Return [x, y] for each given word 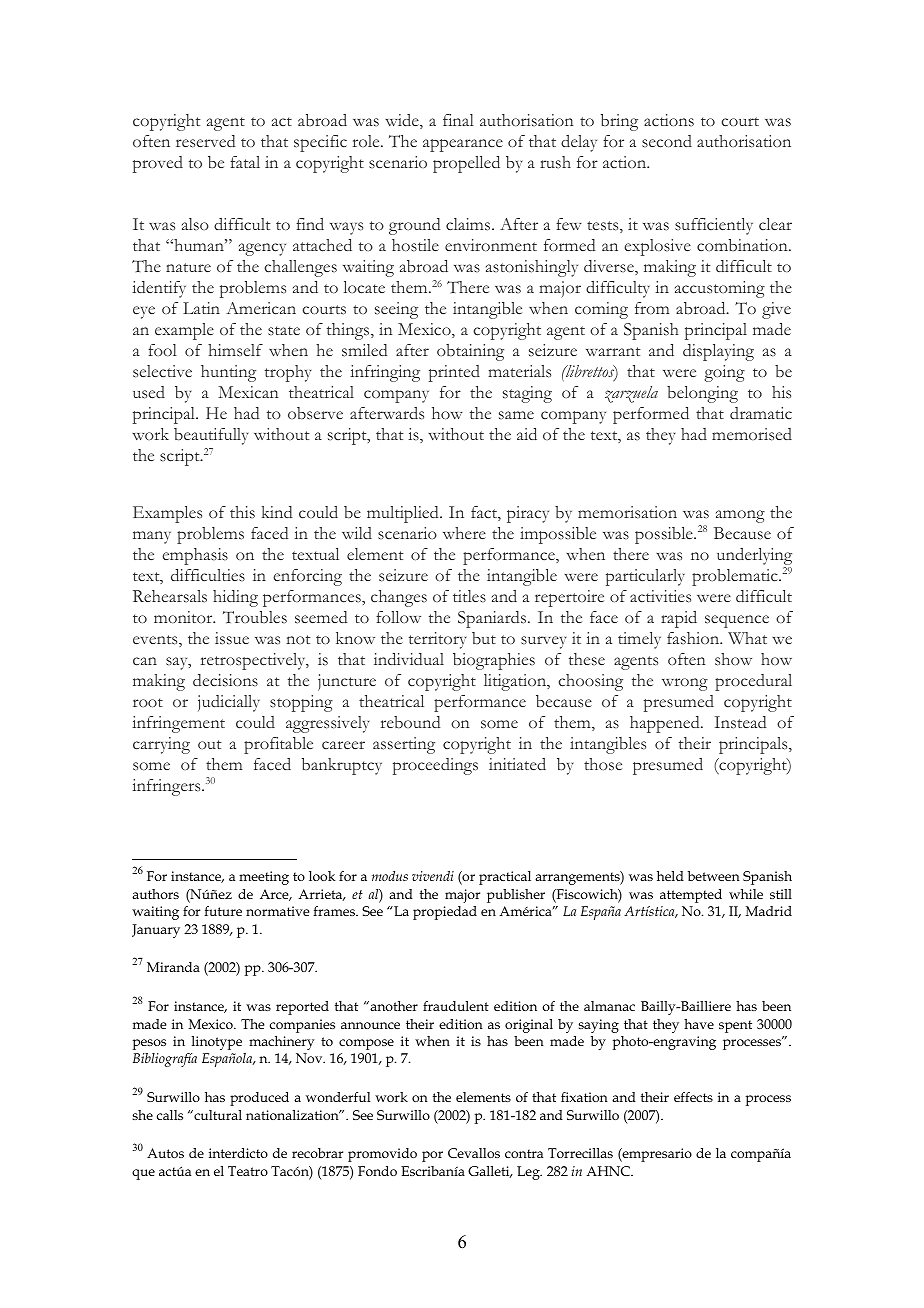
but [484, 638]
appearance [463, 145]
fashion [694, 638]
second [667, 141]
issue [232, 638]
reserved [205, 141]
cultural [217, 1115]
